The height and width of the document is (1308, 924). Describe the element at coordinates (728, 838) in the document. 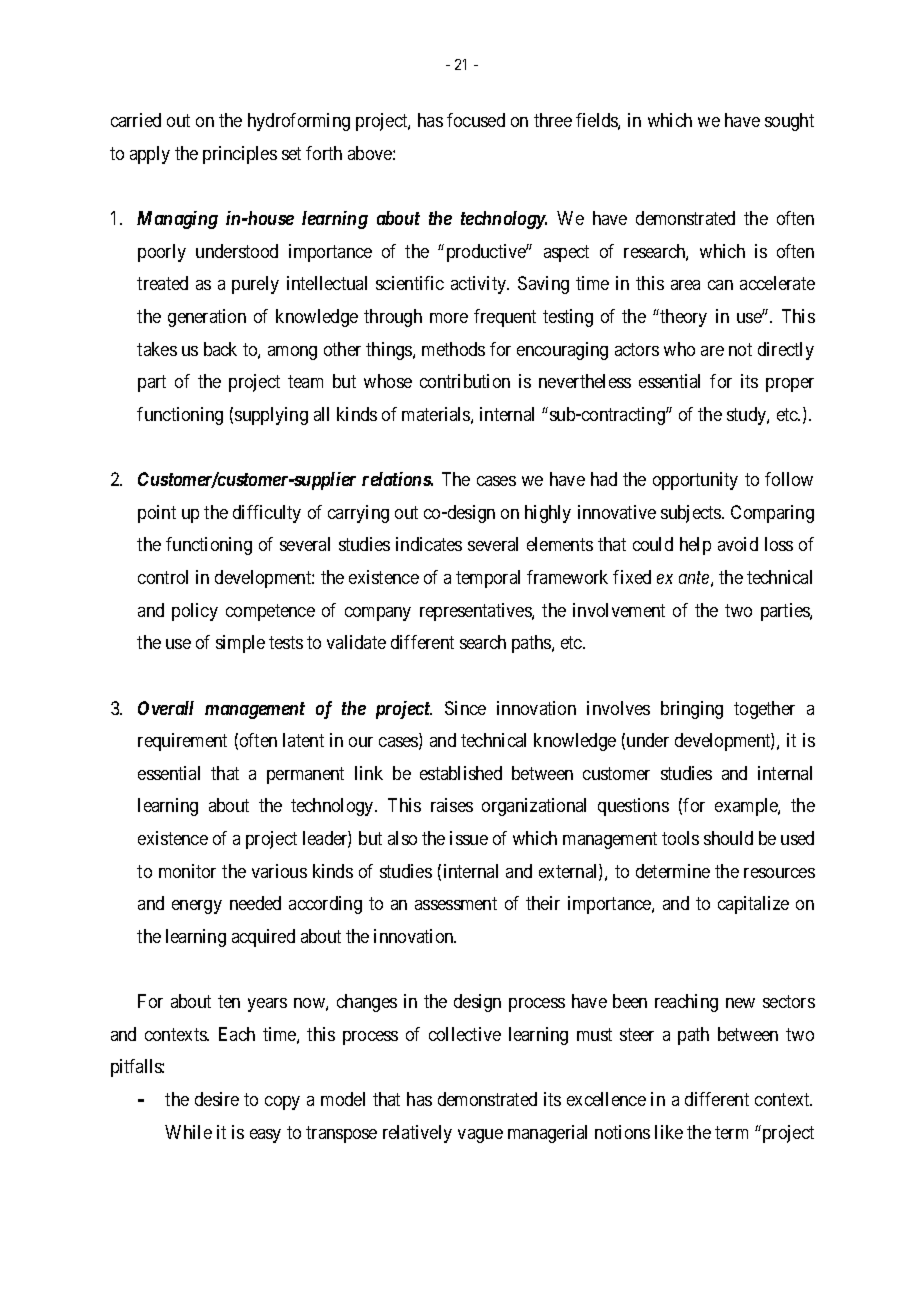

I see `should` at that location.
